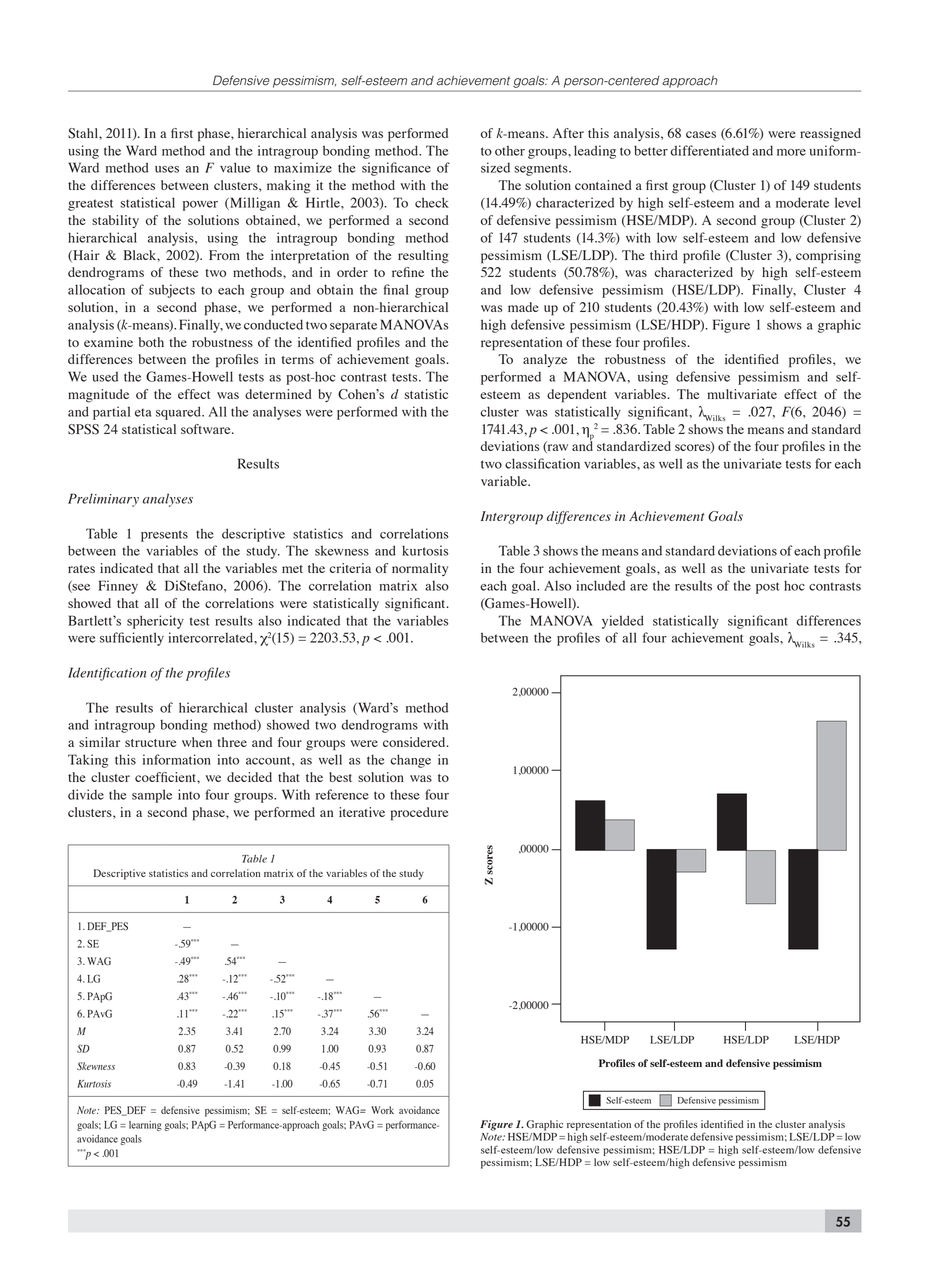 The height and width of the screenshot is (1271, 952). What do you see at coordinates (179, 413) in the screenshot?
I see `squared` at bounding box center [179, 413].
